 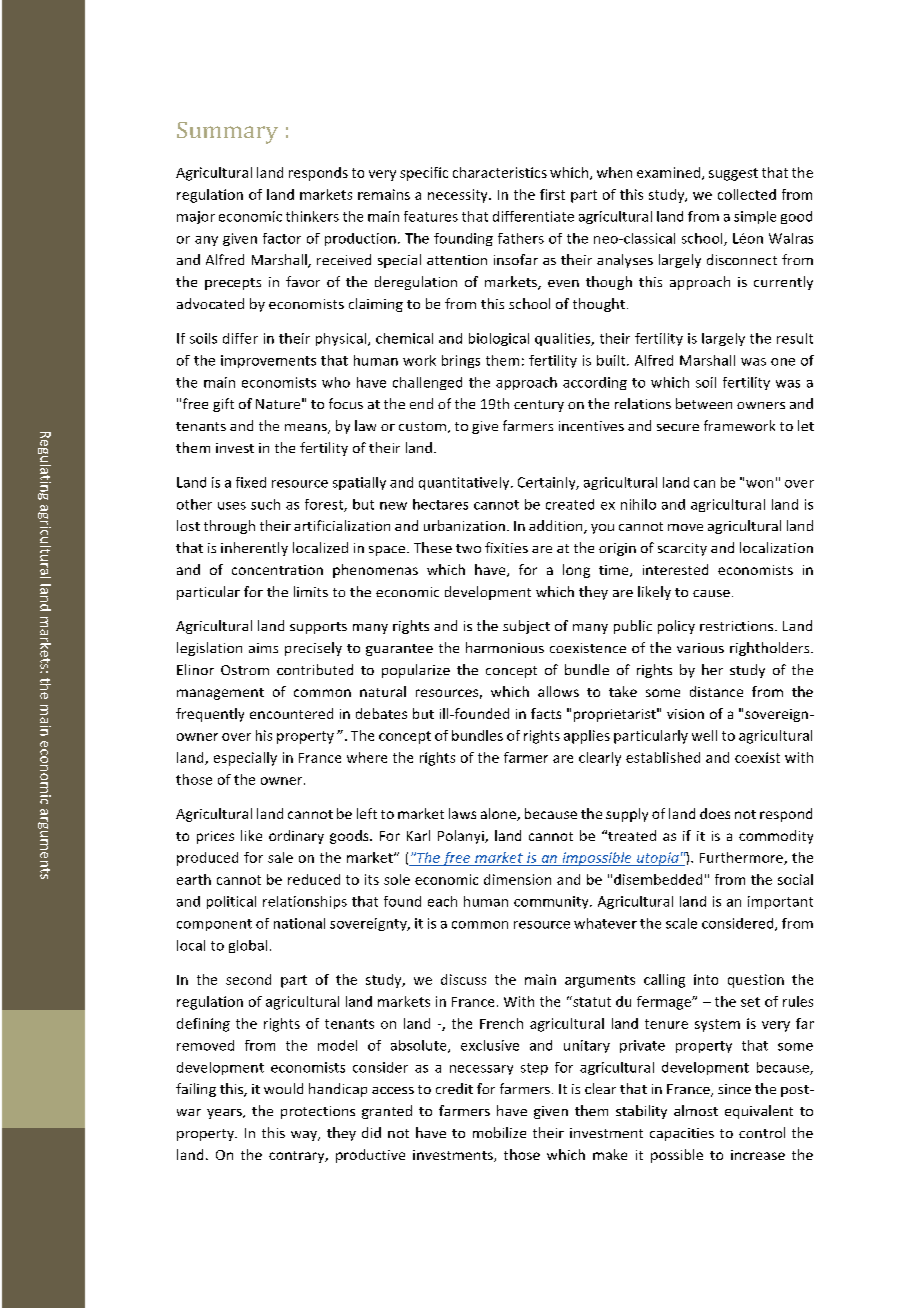 I want to click on global, so click(x=248, y=946).
